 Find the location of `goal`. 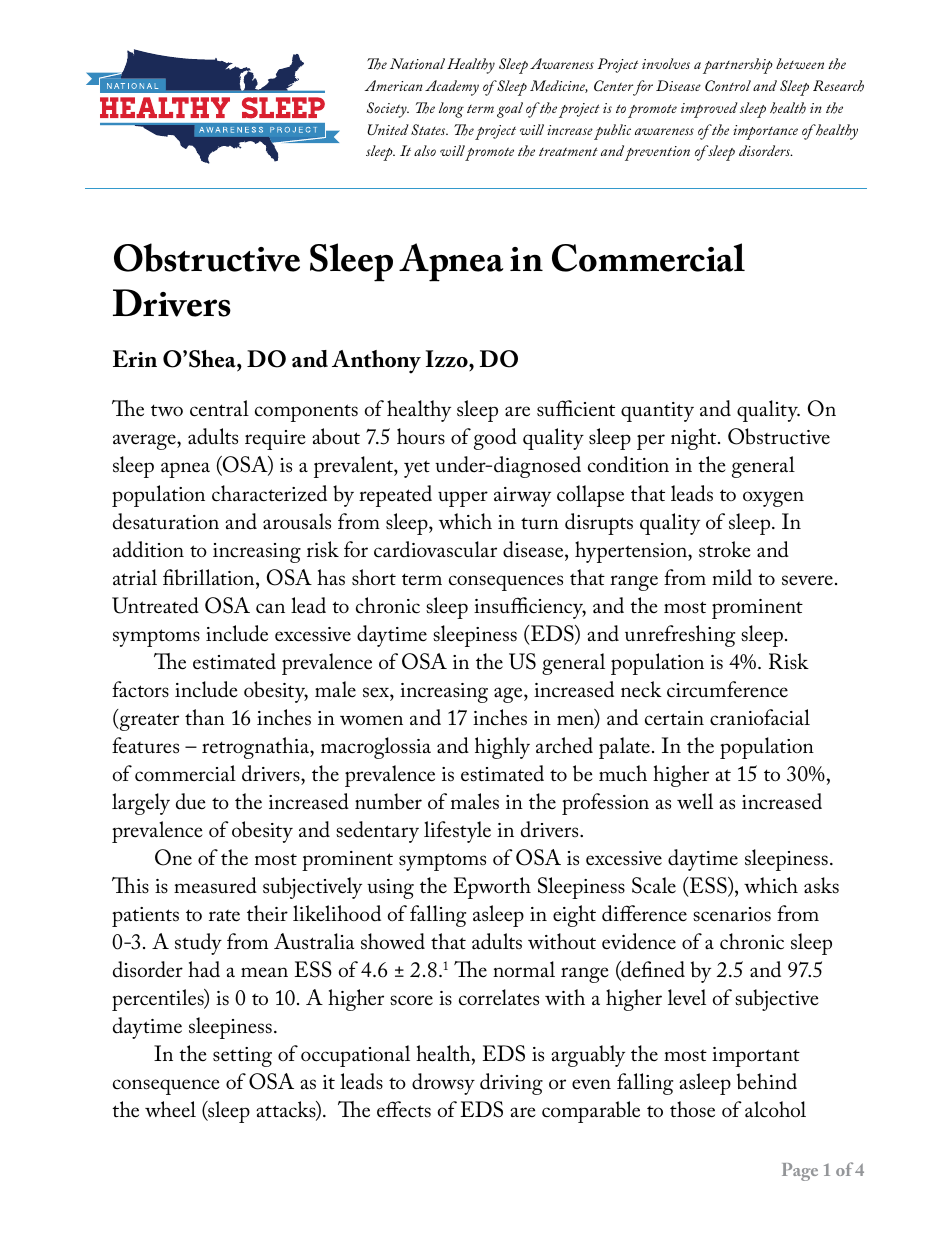

goal is located at coordinates (510, 110).
